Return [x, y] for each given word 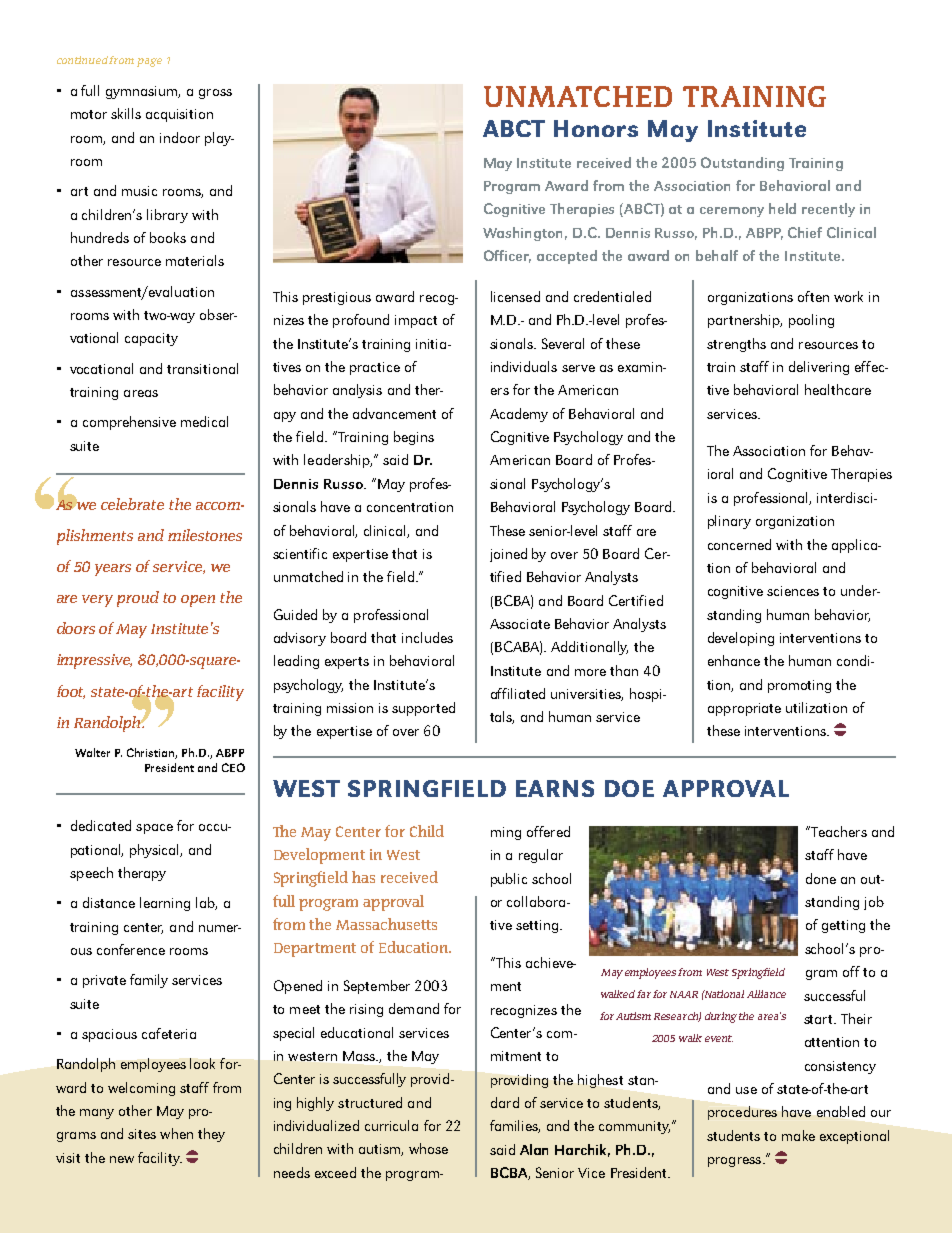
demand [414, 1008]
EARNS [555, 788]
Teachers [838, 831]
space [154, 829]
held [782, 208]
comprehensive [129, 423]
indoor [180, 137]
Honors [596, 128]
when [176, 1133]
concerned [739, 544]
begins [414, 438]
